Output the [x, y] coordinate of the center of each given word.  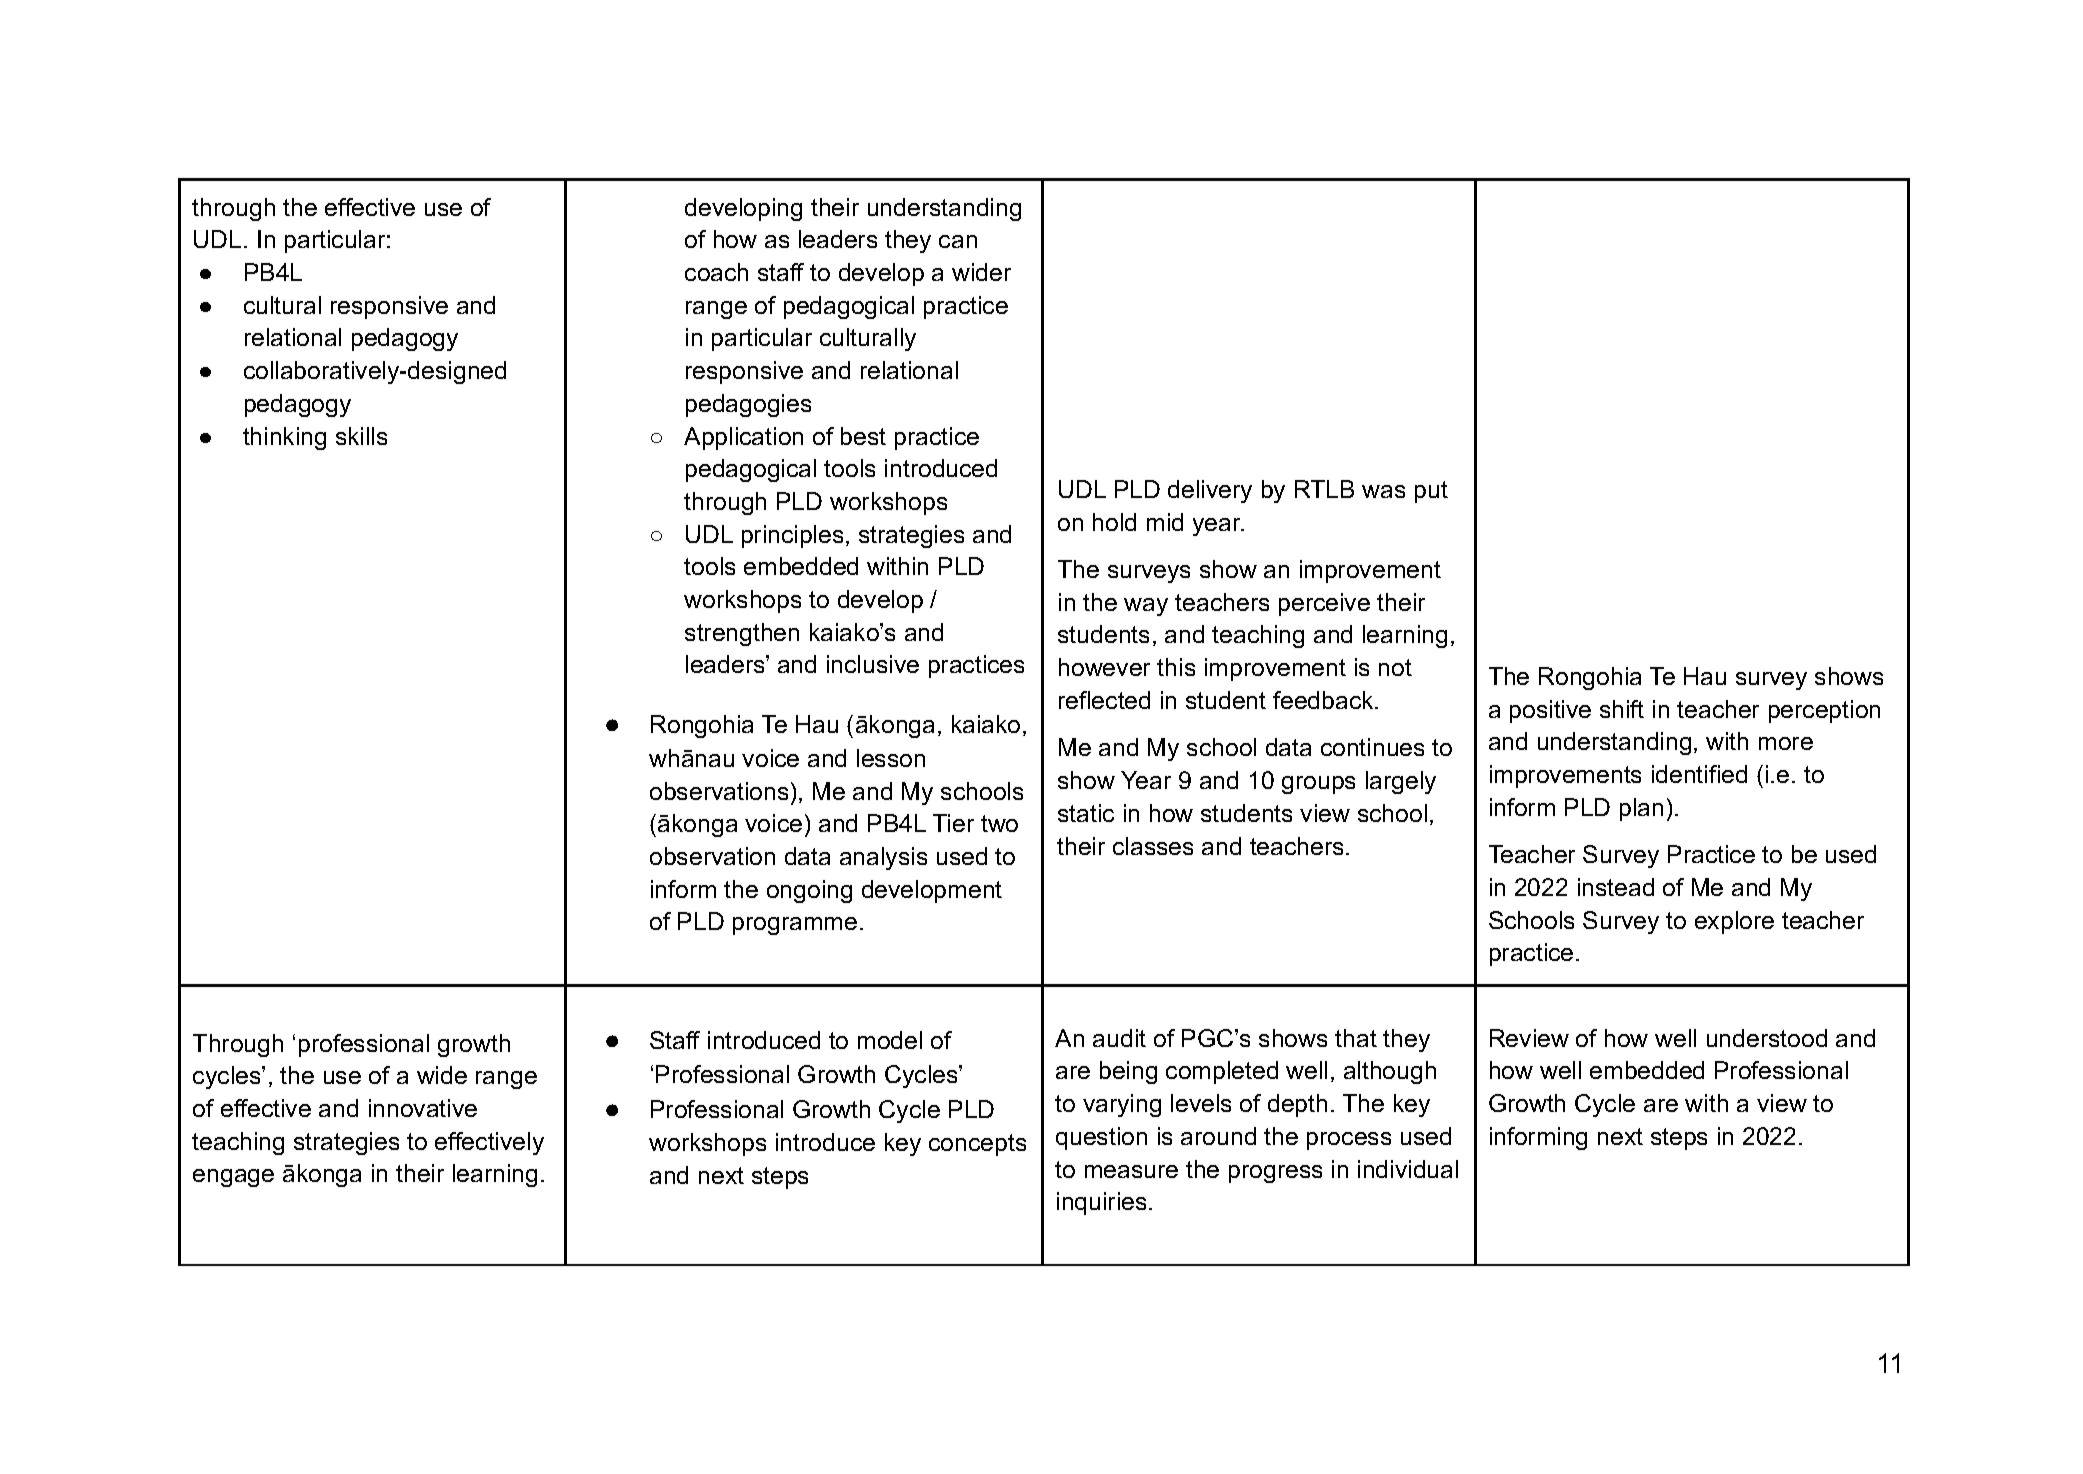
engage [233, 1178]
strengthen [742, 634]
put [1431, 492]
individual [1408, 1169]
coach [716, 272]
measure [1131, 1171]
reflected [1104, 700]
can [958, 241]
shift [1622, 709]
